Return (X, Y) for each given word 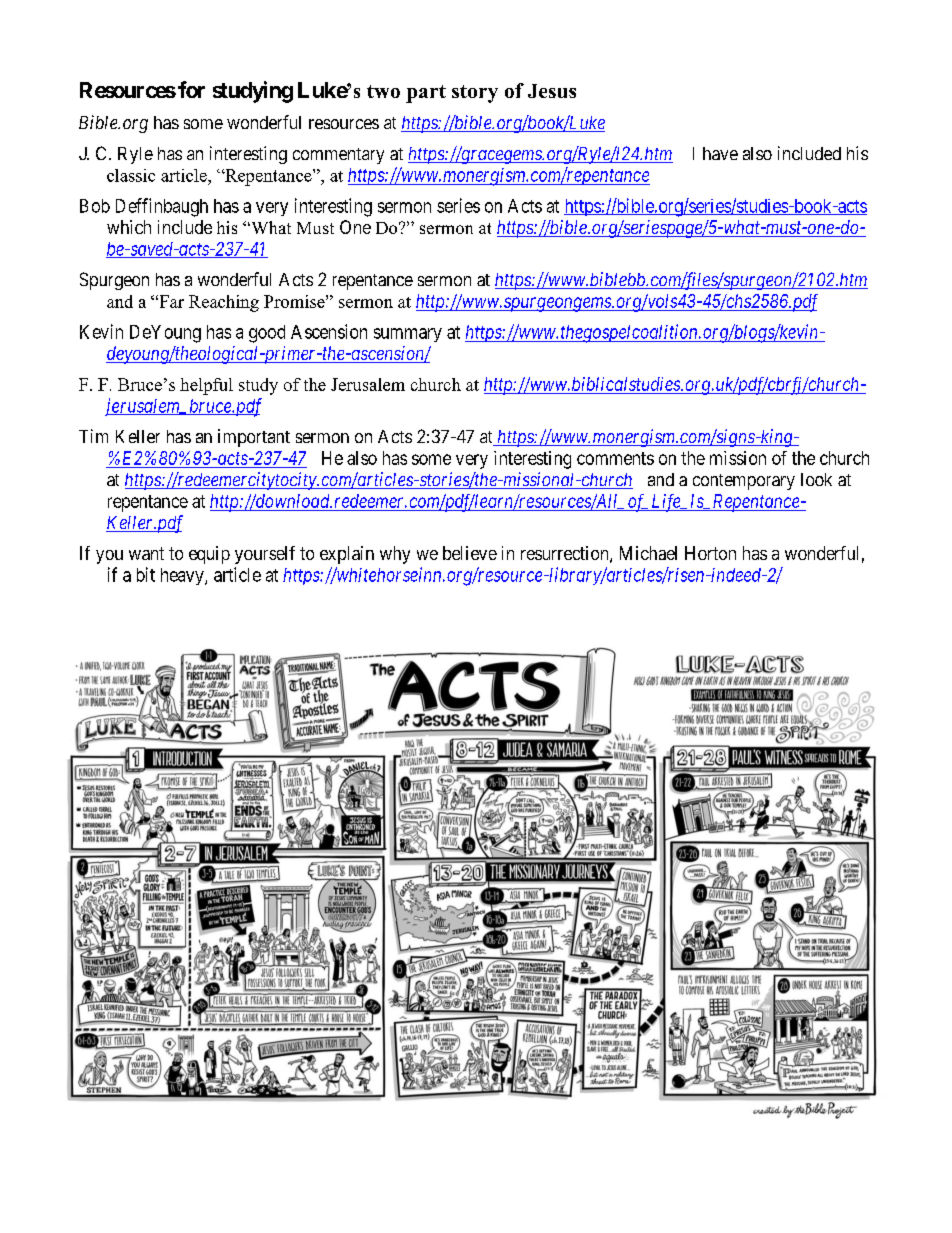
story (475, 94)
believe (470, 553)
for (191, 89)
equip (209, 555)
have (720, 153)
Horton (710, 553)
